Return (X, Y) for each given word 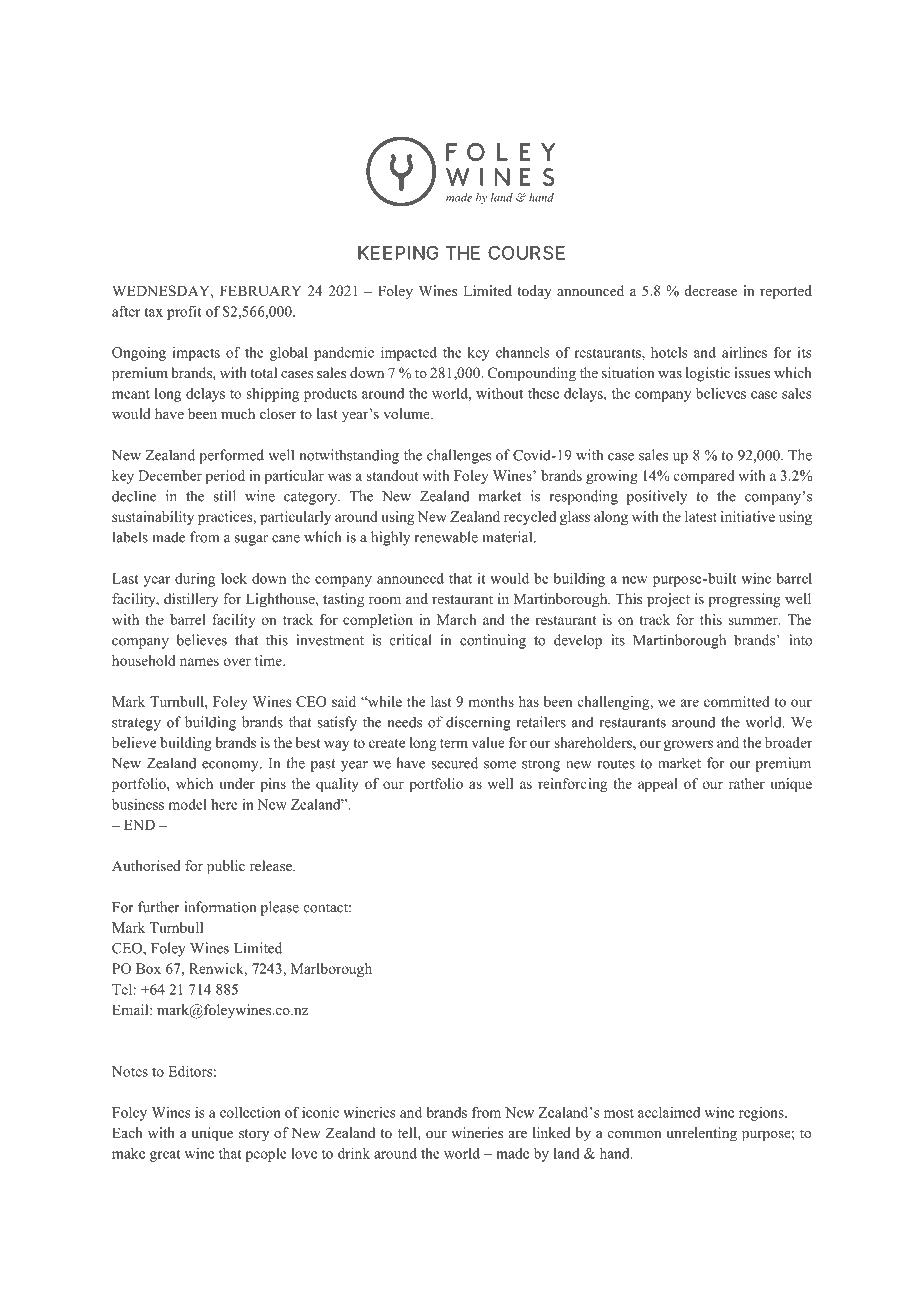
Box (148, 968)
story (254, 1135)
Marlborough (331, 970)
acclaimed (669, 1112)
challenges (459, 456)
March (456, 619)
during (195, 580)
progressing (744, 600)
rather (747, 783)
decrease (711, 290)
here (224, 804)
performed (231, 456)
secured (454, 763)
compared (704, 477)
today (534, 292)
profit (184, 312)
